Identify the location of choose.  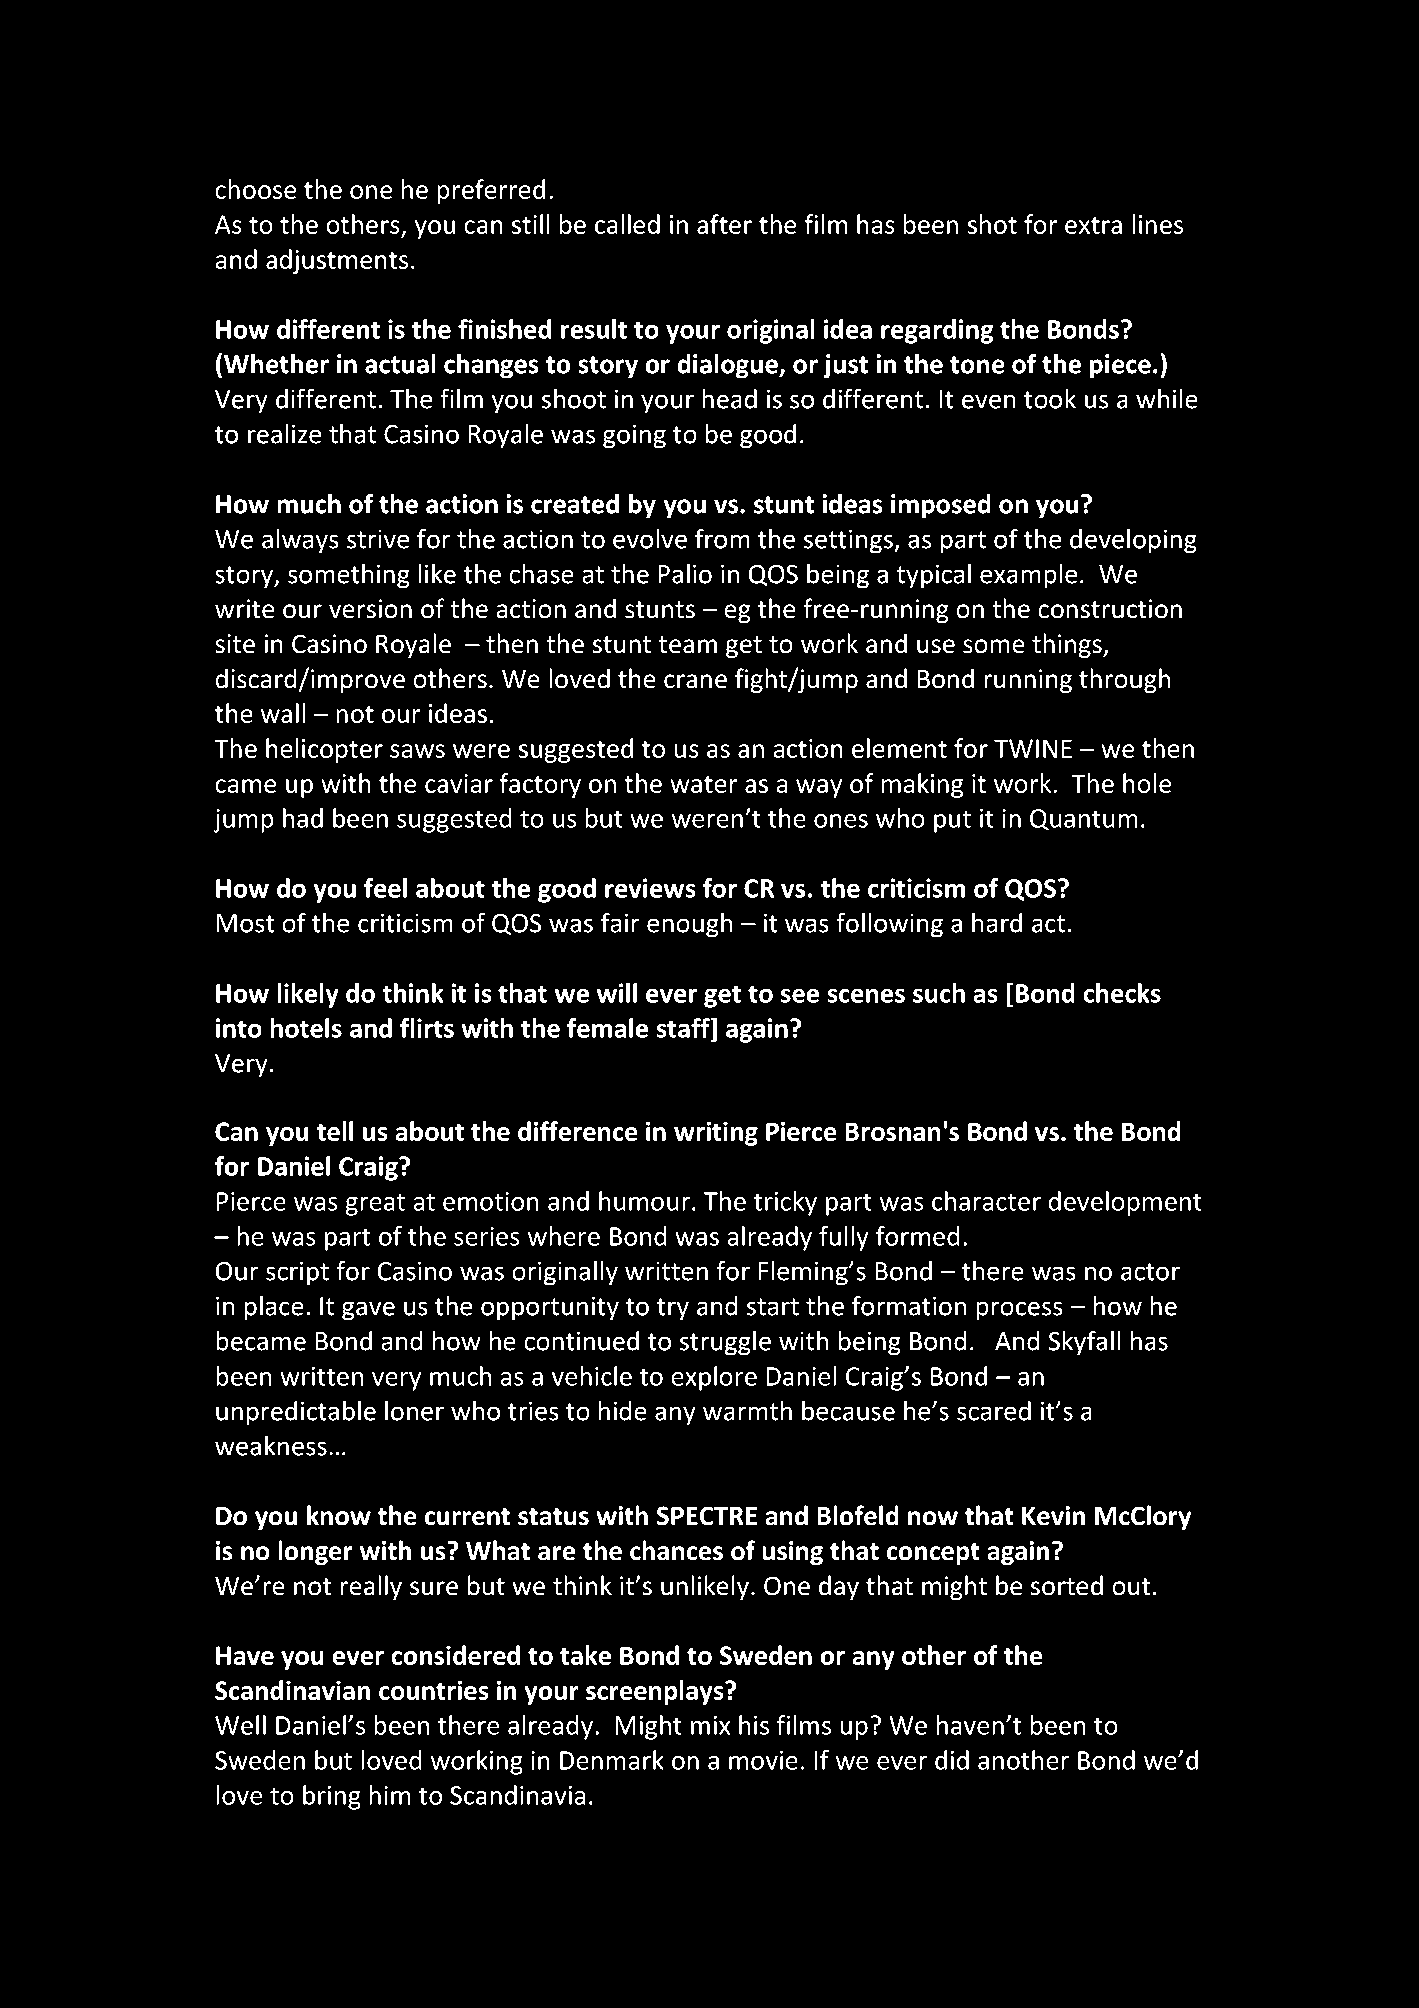
(255, 189).
